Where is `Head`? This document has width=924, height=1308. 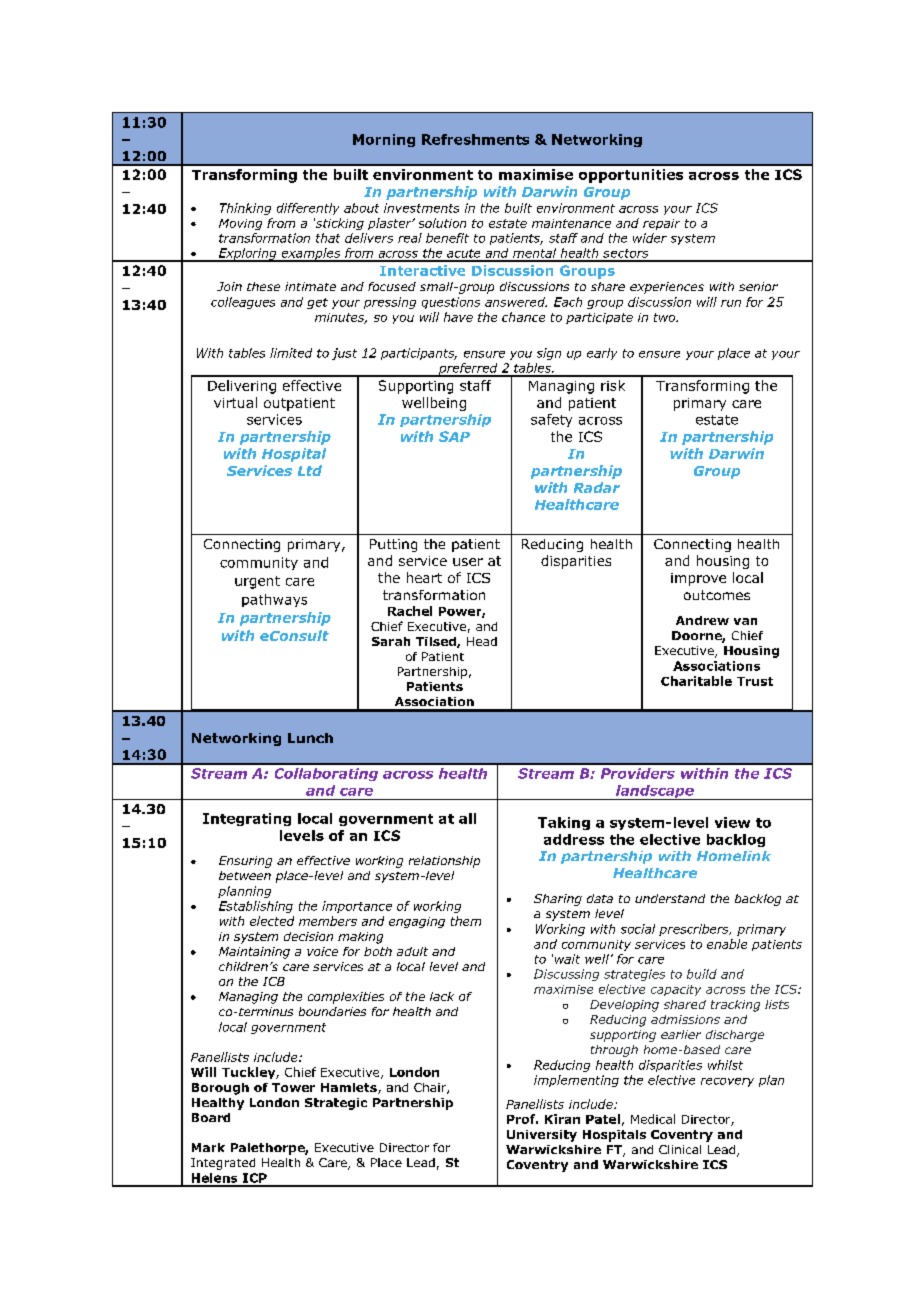 Head is located at coordinates (482, 641).
